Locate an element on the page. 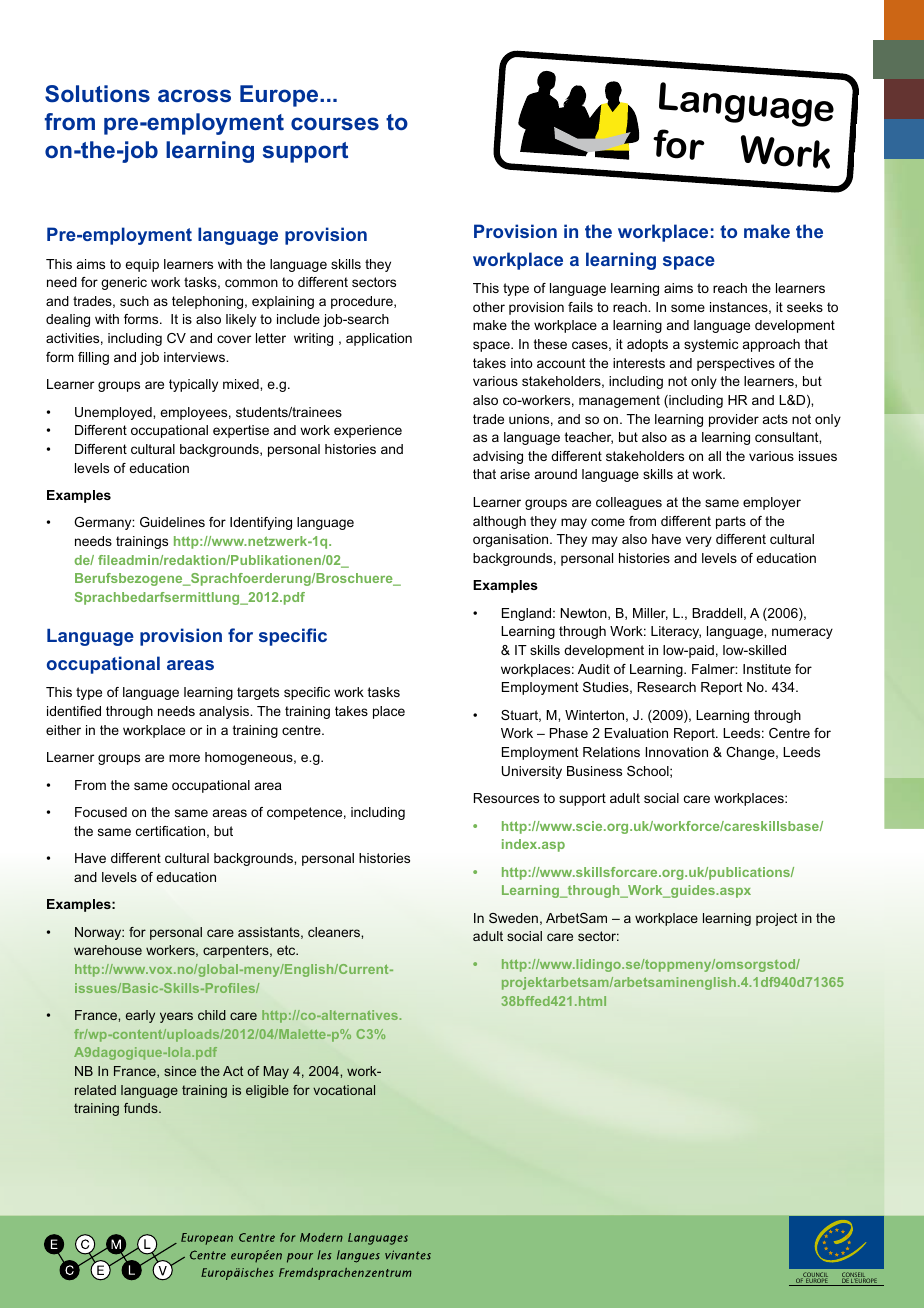 This page has width=924, height=1308. Institute is located at coordinates (767, 669).
